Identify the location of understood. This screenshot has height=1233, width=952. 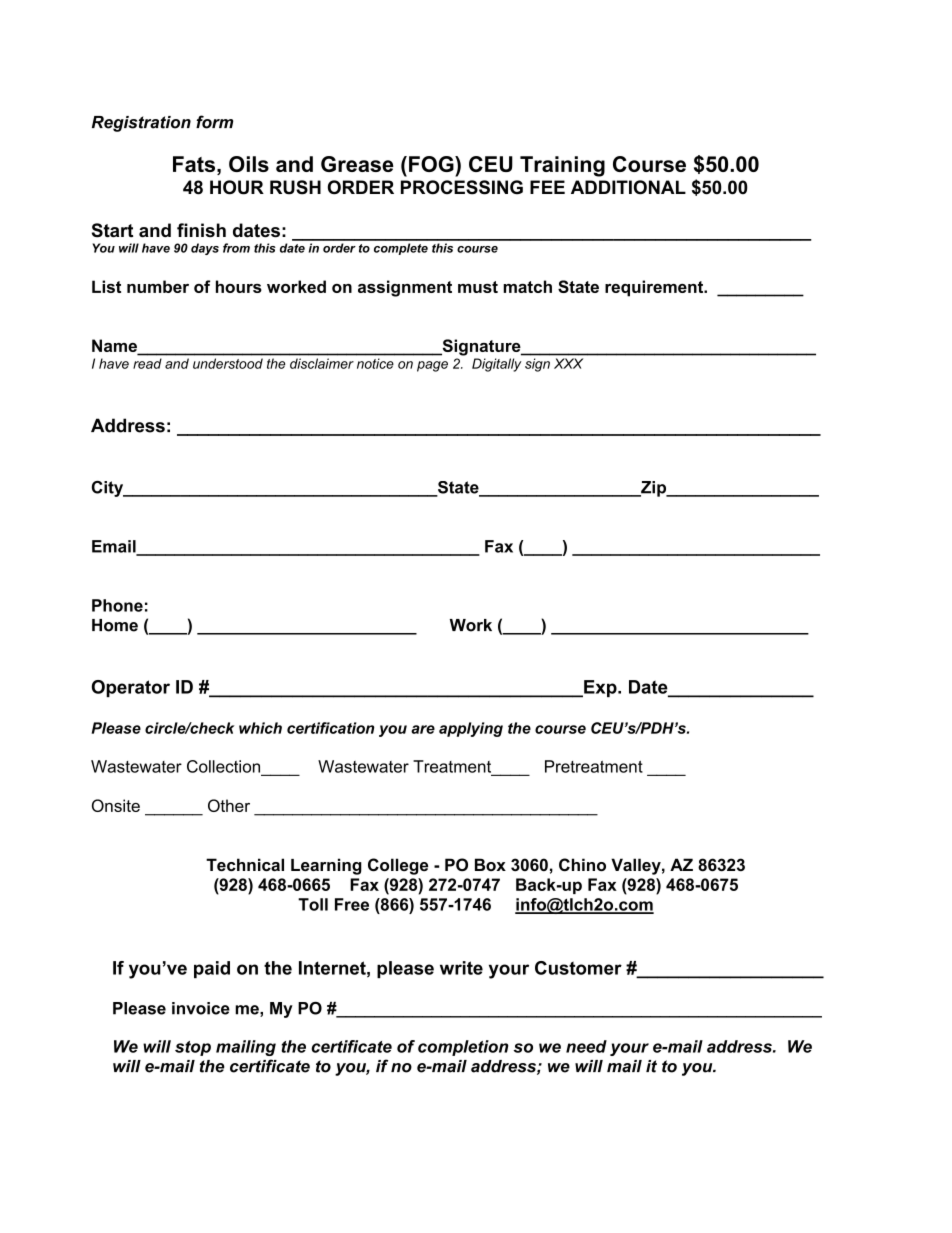
(228, 363).
